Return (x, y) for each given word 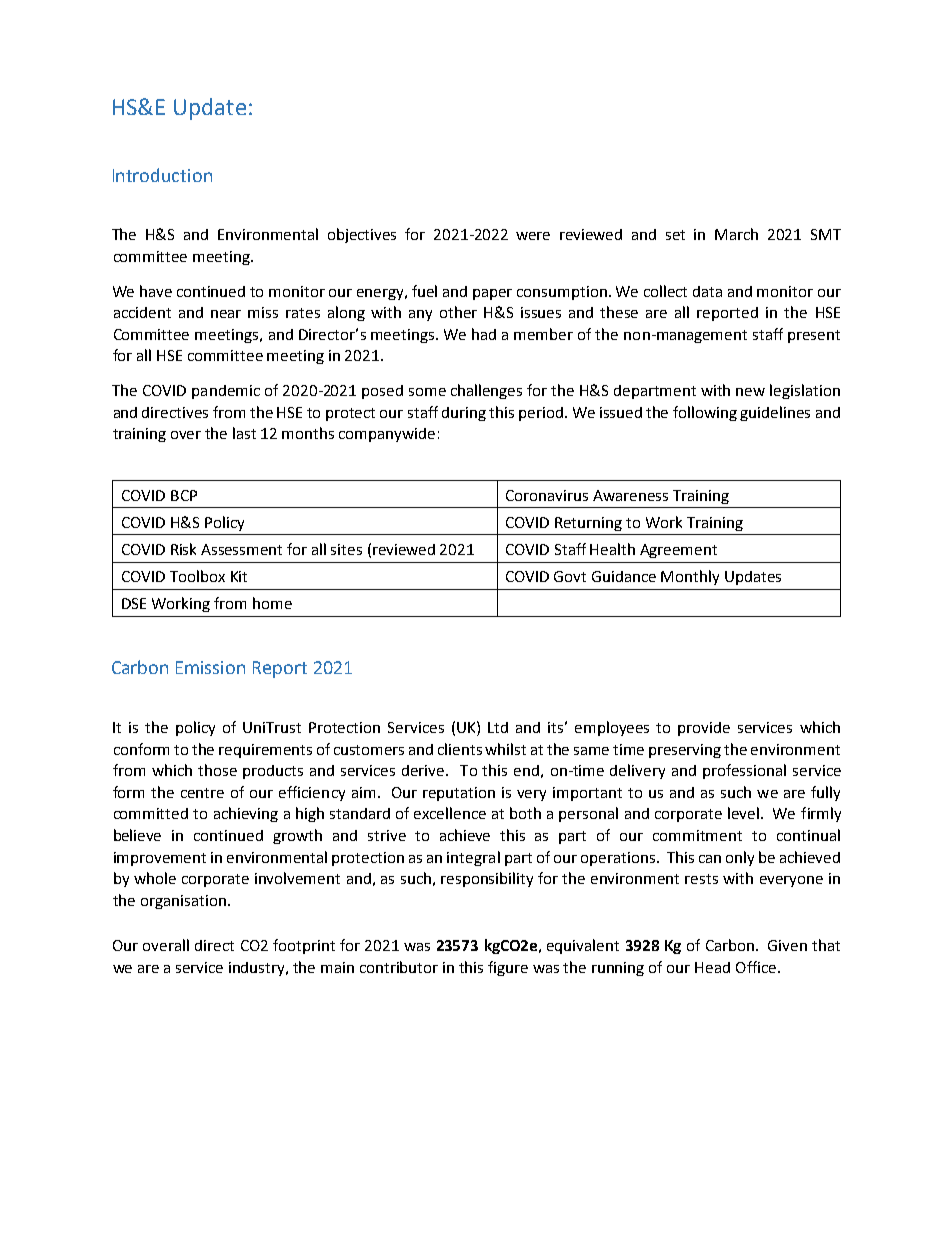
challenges (486, 391)
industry (258, 969)
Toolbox (197, 576)
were (533, 236)
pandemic (226, 392)
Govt (570, 576)
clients (460, 749)
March (736, 234)
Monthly (690, 577)
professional (744, 771)
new (750, 392)
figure (508, 968)
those (217, 770)
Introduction (162, 175)
